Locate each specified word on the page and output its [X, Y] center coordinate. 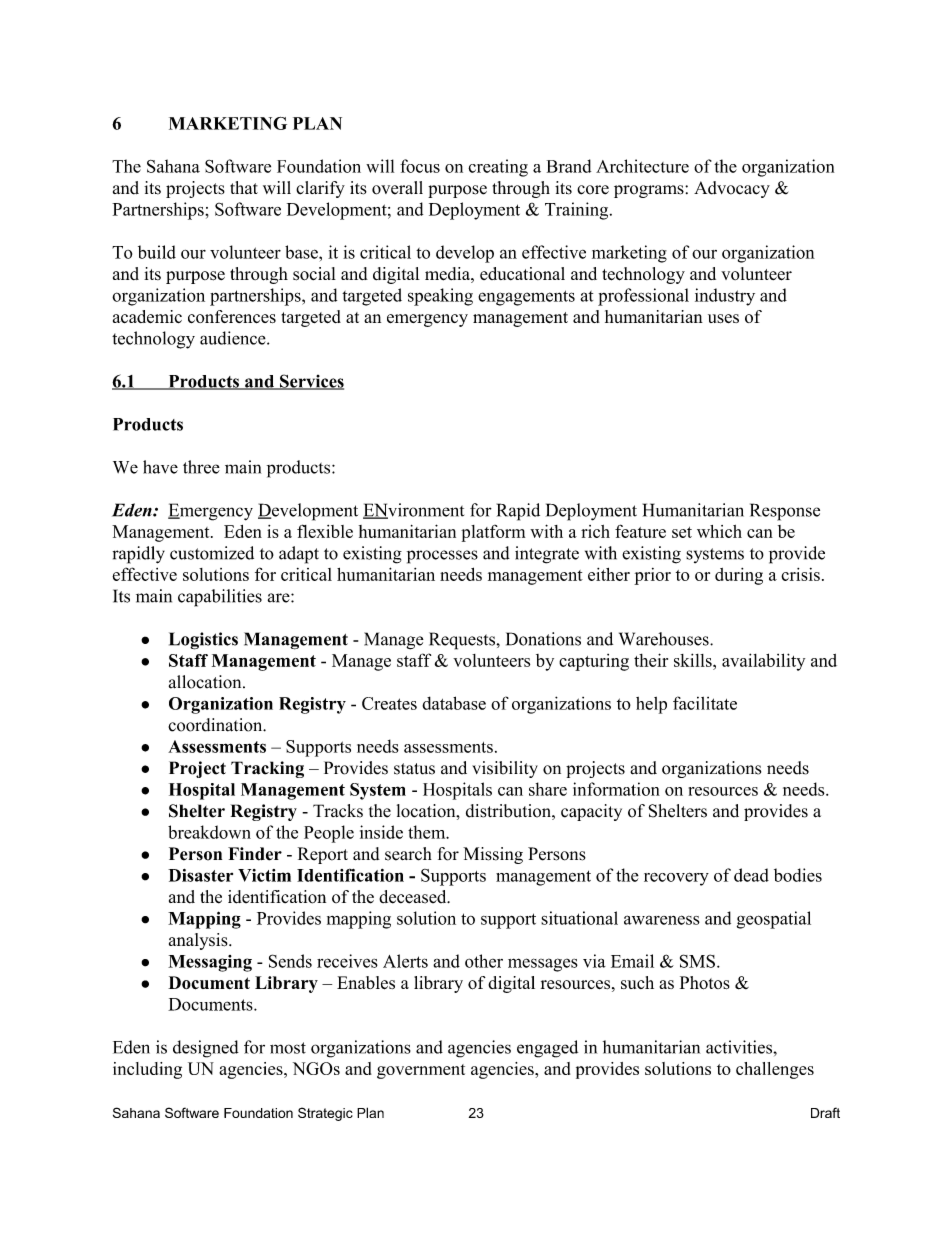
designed [206, 1049]
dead [751, 875]
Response [785, 512]
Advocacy [732, 189]
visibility [505, 769]
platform [493, 533]
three [201, 467]
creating [498, 168]
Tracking [267, 769]
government [421, 1071]
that [244, 187]
